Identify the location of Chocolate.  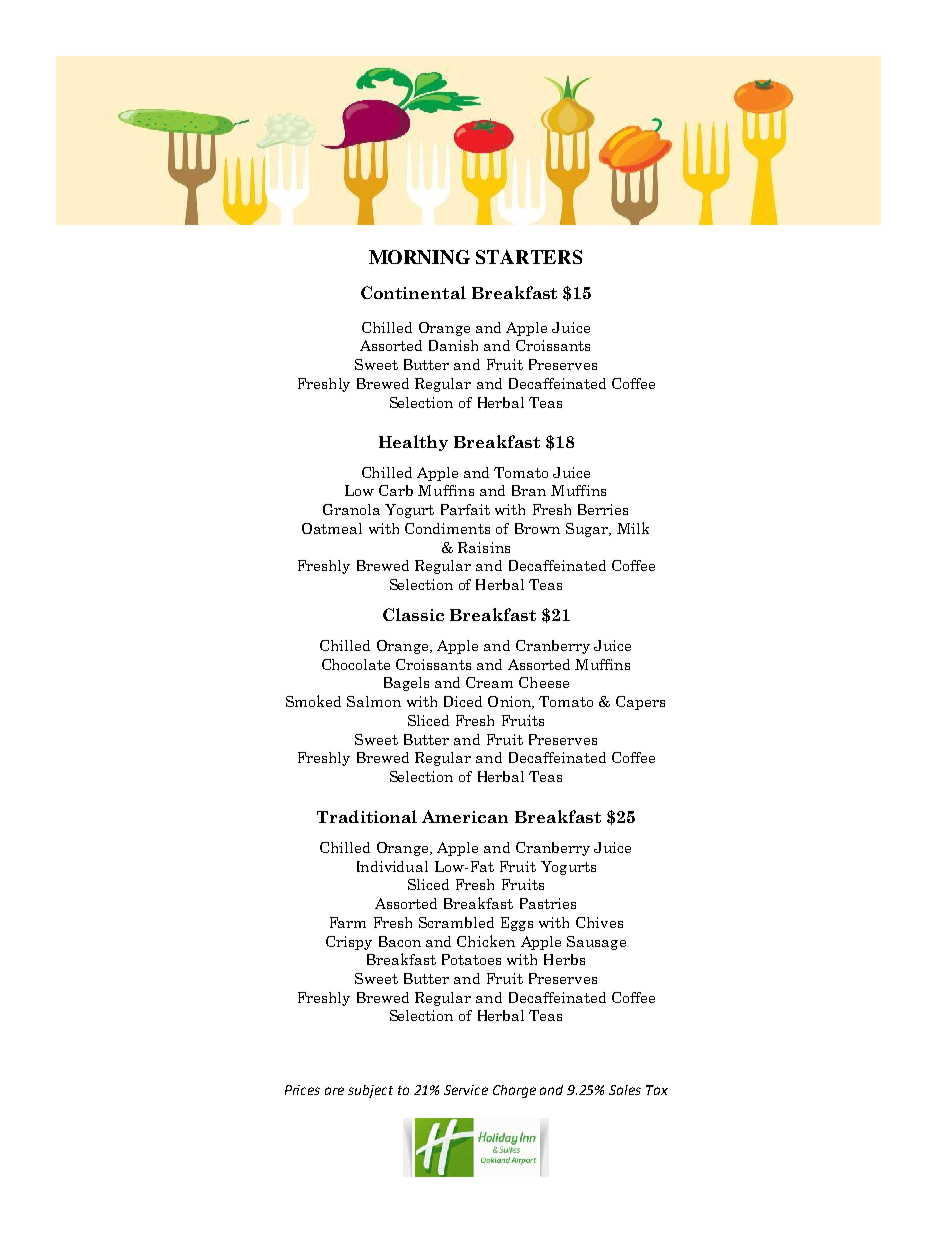
(356, 664).
